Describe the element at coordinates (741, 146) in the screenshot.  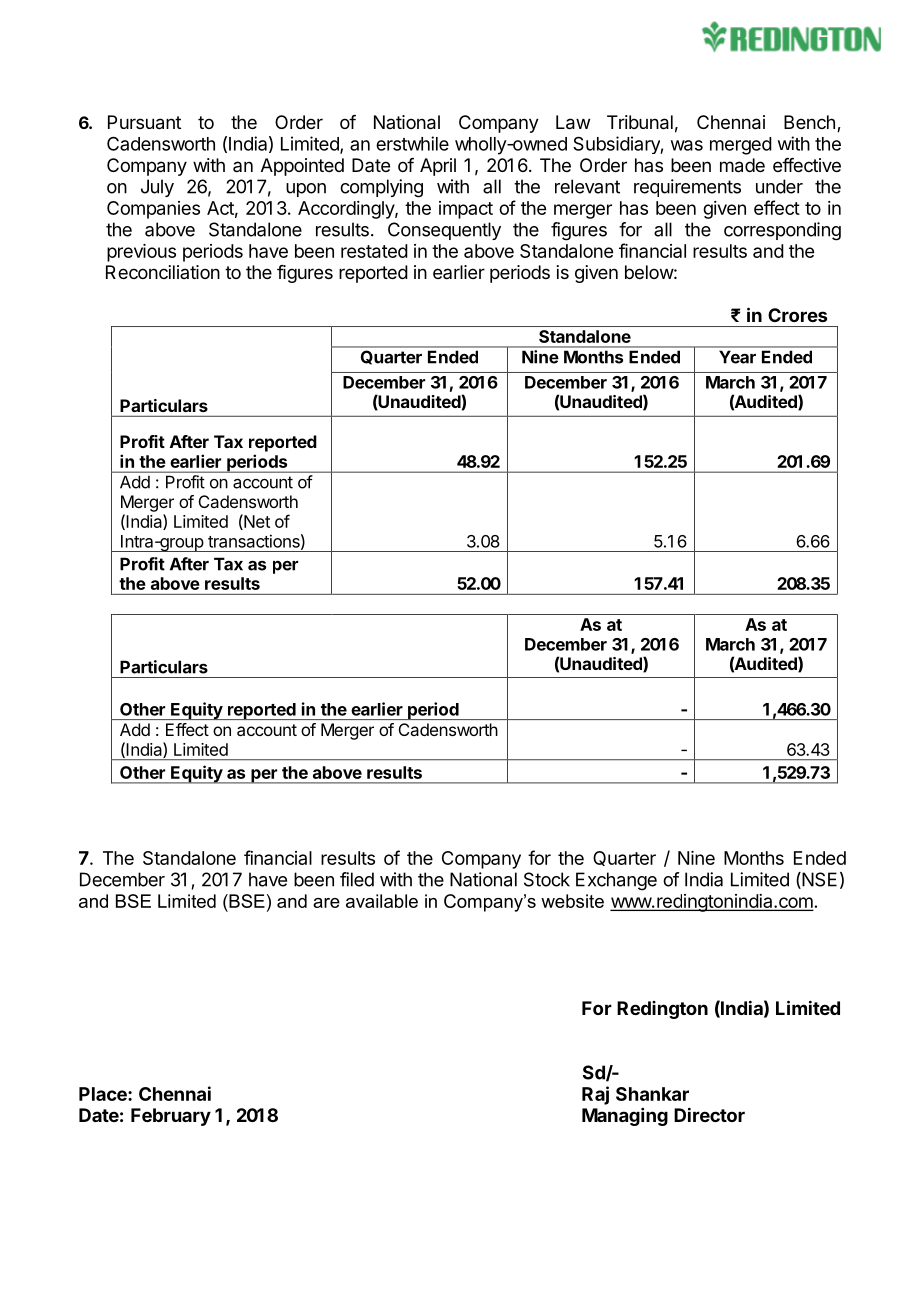
I see `merged` at that location.
